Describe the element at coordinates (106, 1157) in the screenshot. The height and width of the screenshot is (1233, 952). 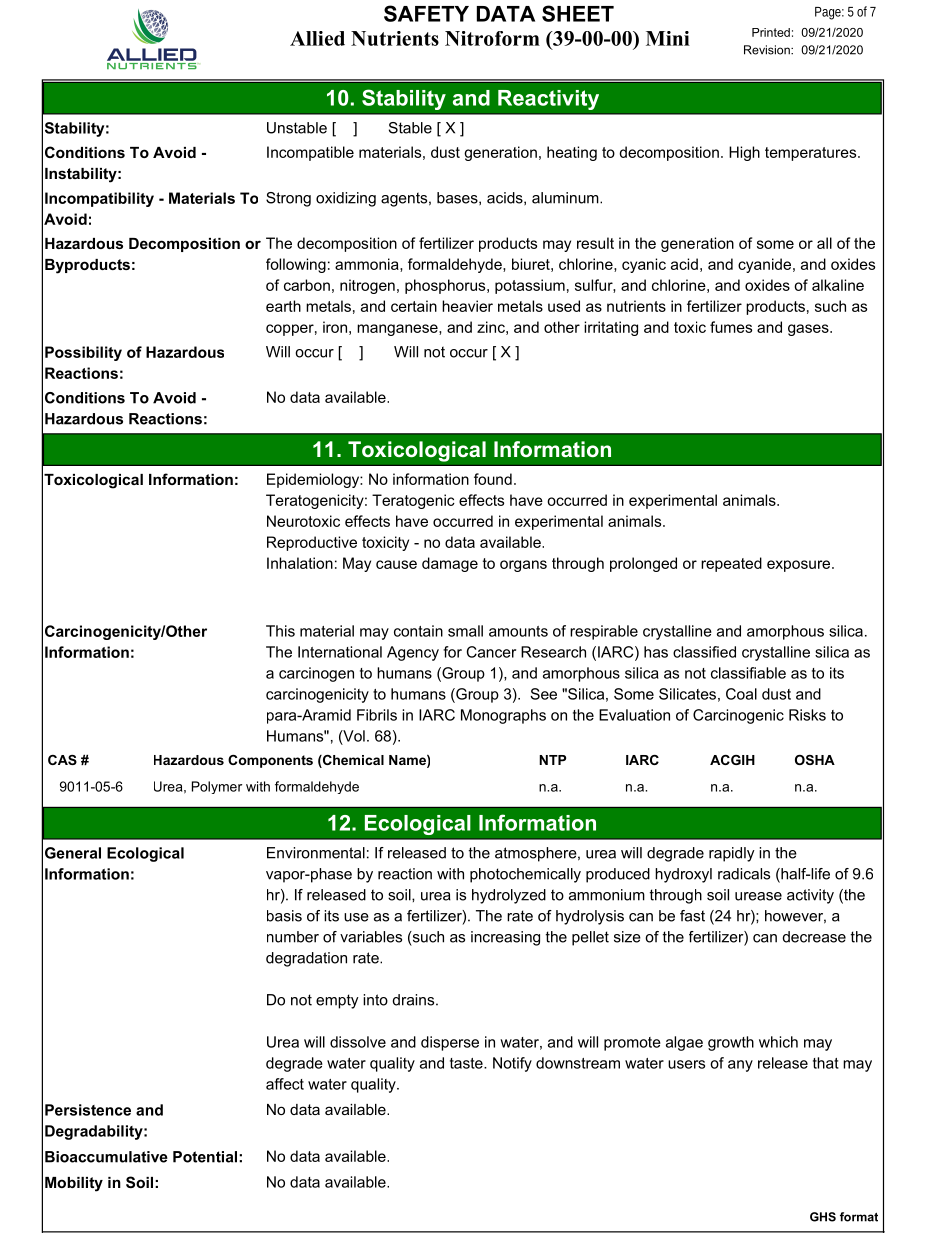
I see `Bioaccumulative` at that location.
